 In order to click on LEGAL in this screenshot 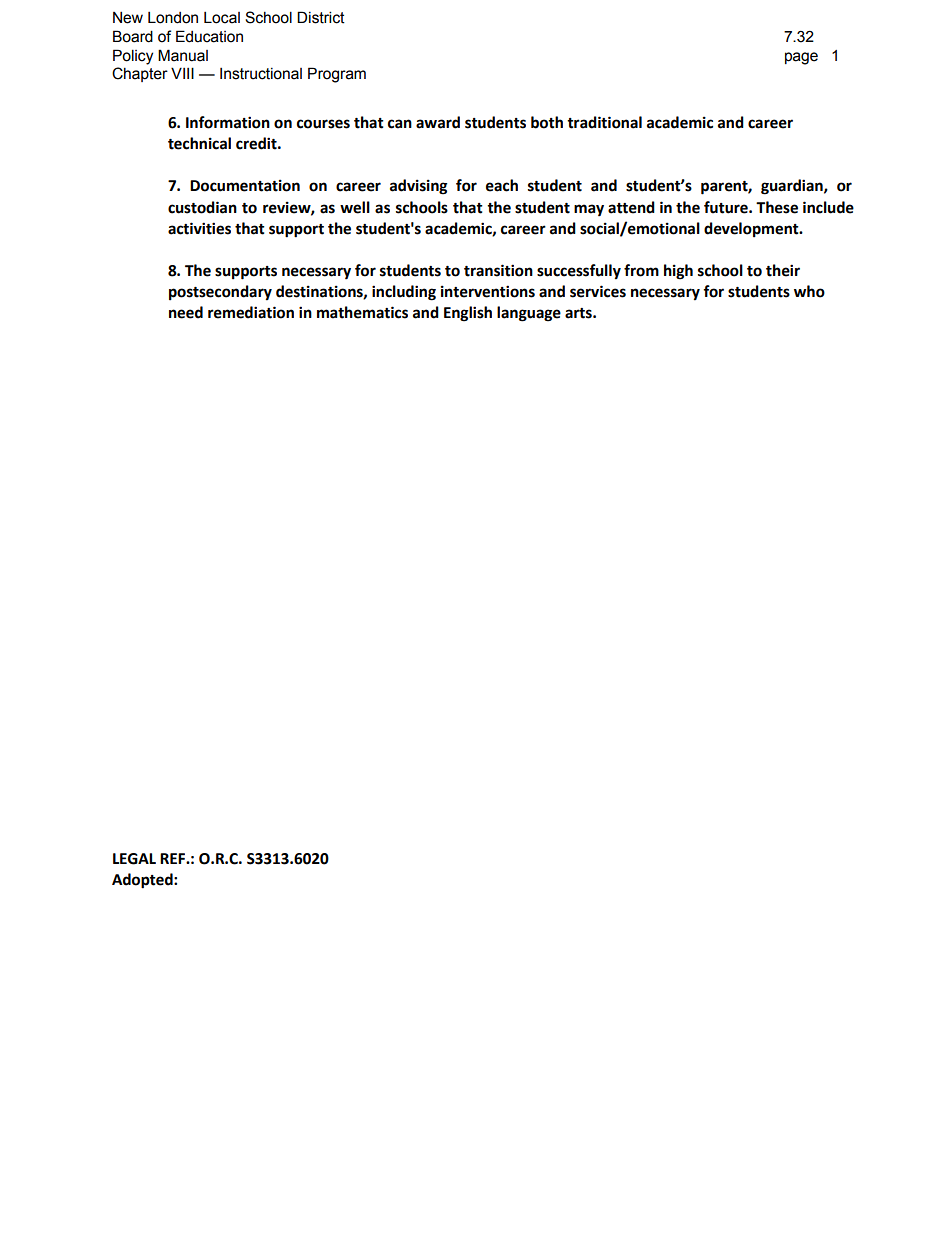, I will do `click(134, 859)`.
